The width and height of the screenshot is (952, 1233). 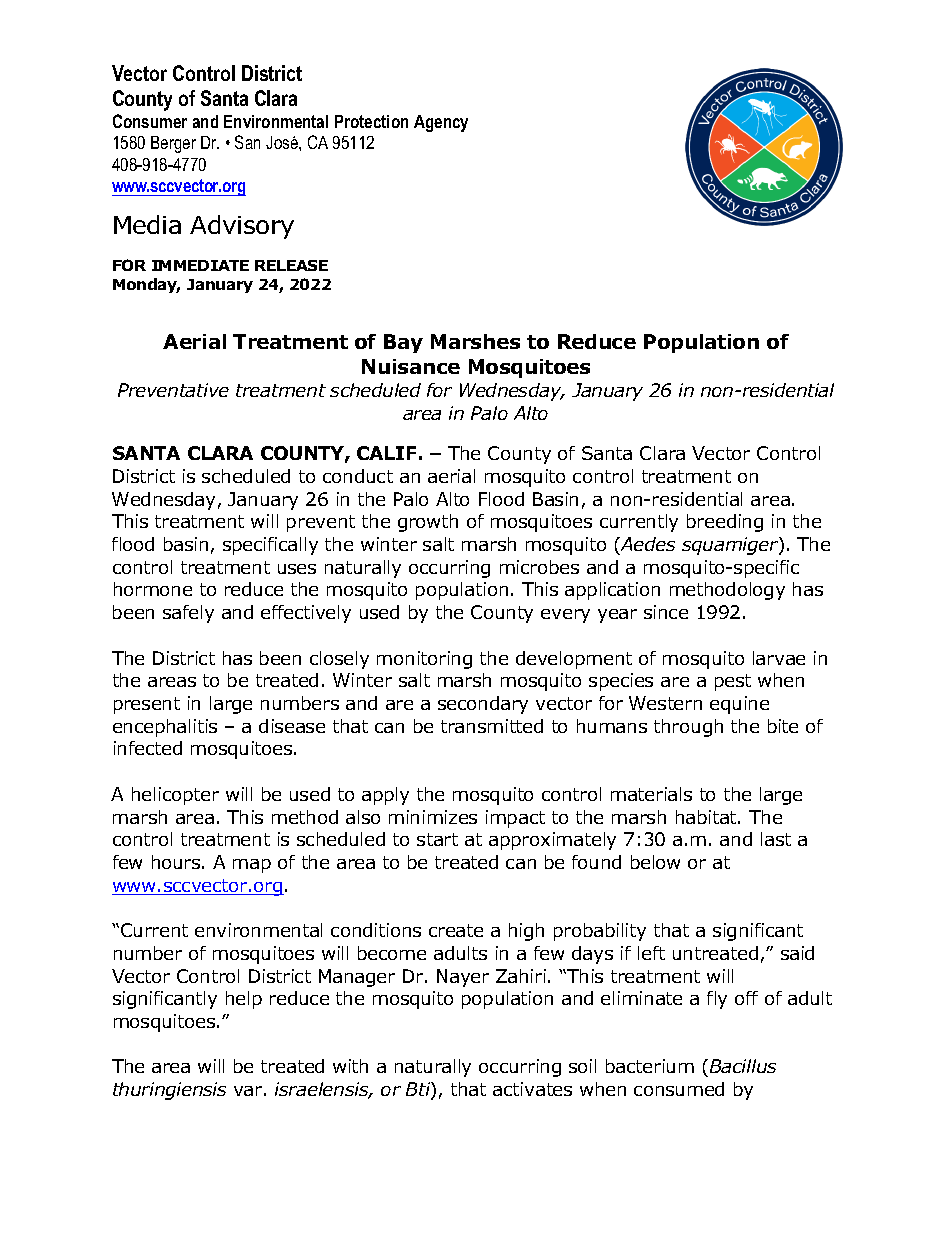 What do you see at coordinates (173, 144) in the screenshot?
I see `Berger` at bounding box center [173, 144].
